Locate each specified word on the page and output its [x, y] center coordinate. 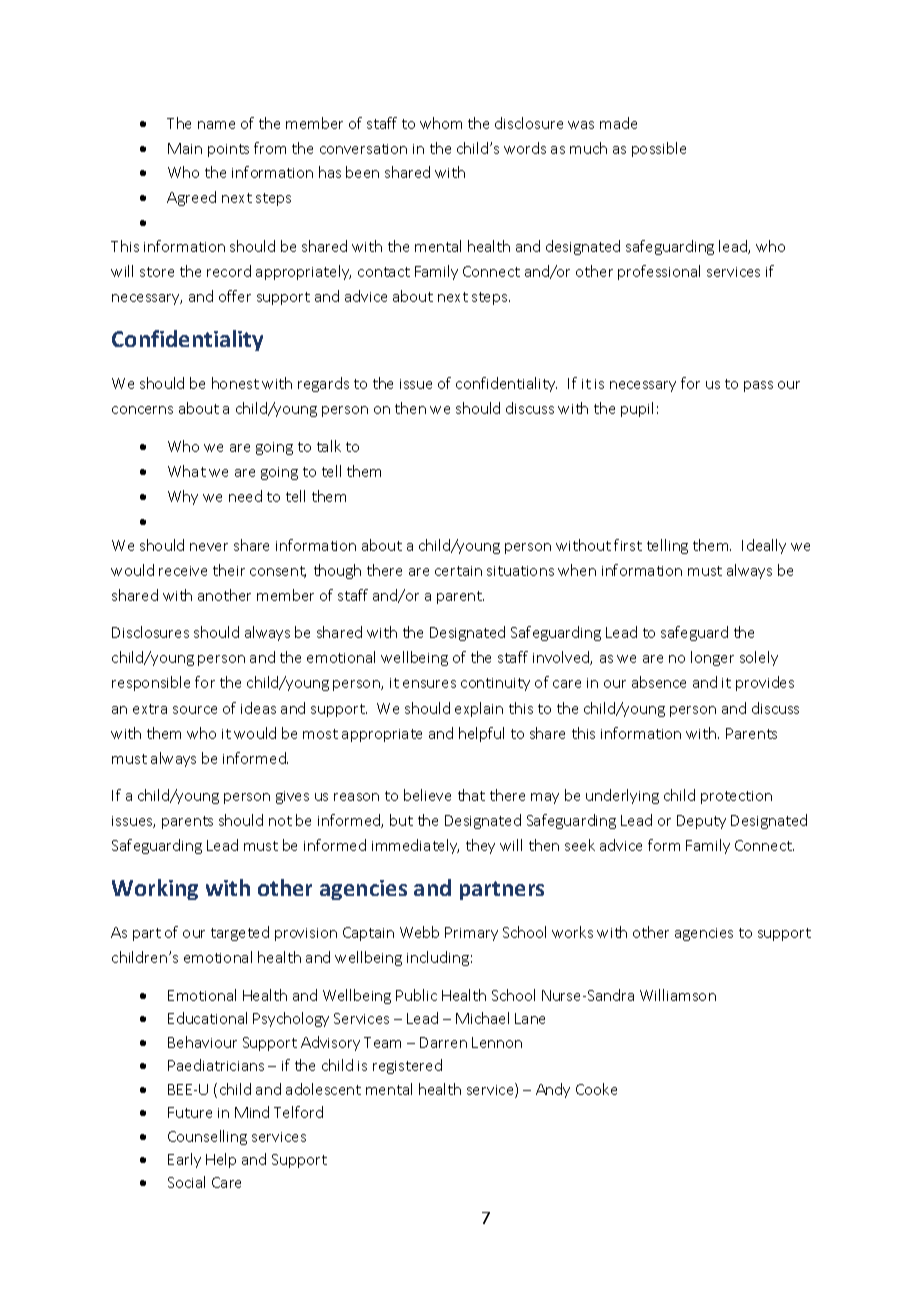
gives [292, 797]
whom [441, 123]
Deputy [701, 822]
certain [458, 571]
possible [659, 149]
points [228, 150]
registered [407, 1066]
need [245, 496]
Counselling [207, 1137]
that [471, 795]
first [628, 545]
